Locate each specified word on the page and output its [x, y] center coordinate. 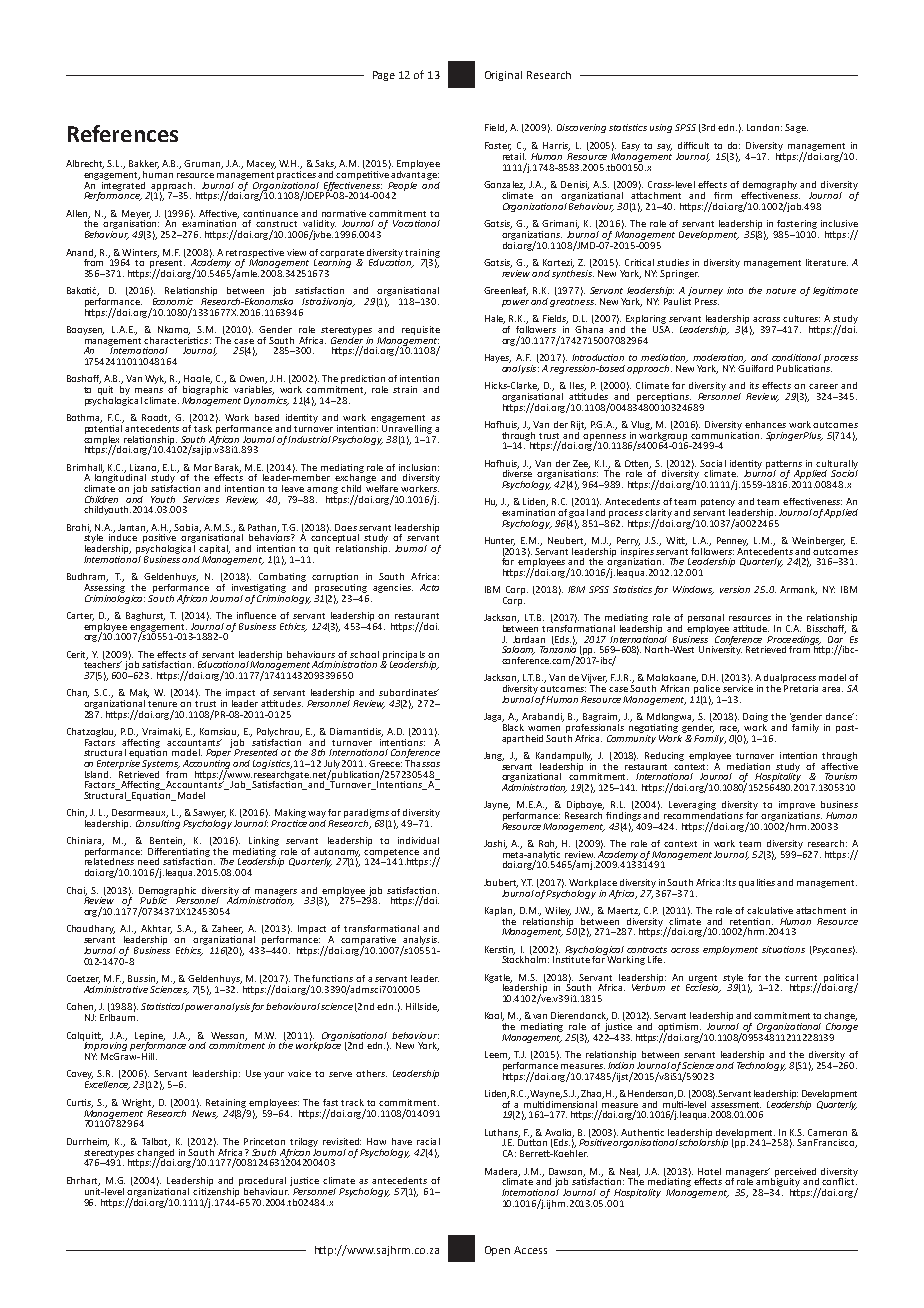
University [720, 649]
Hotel [709, 1171]
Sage [796, 128]
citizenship [216, 1192]
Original [503, 76]
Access [530, 1250]
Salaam [518, 650]
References [123, 133]
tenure [162, 704]
